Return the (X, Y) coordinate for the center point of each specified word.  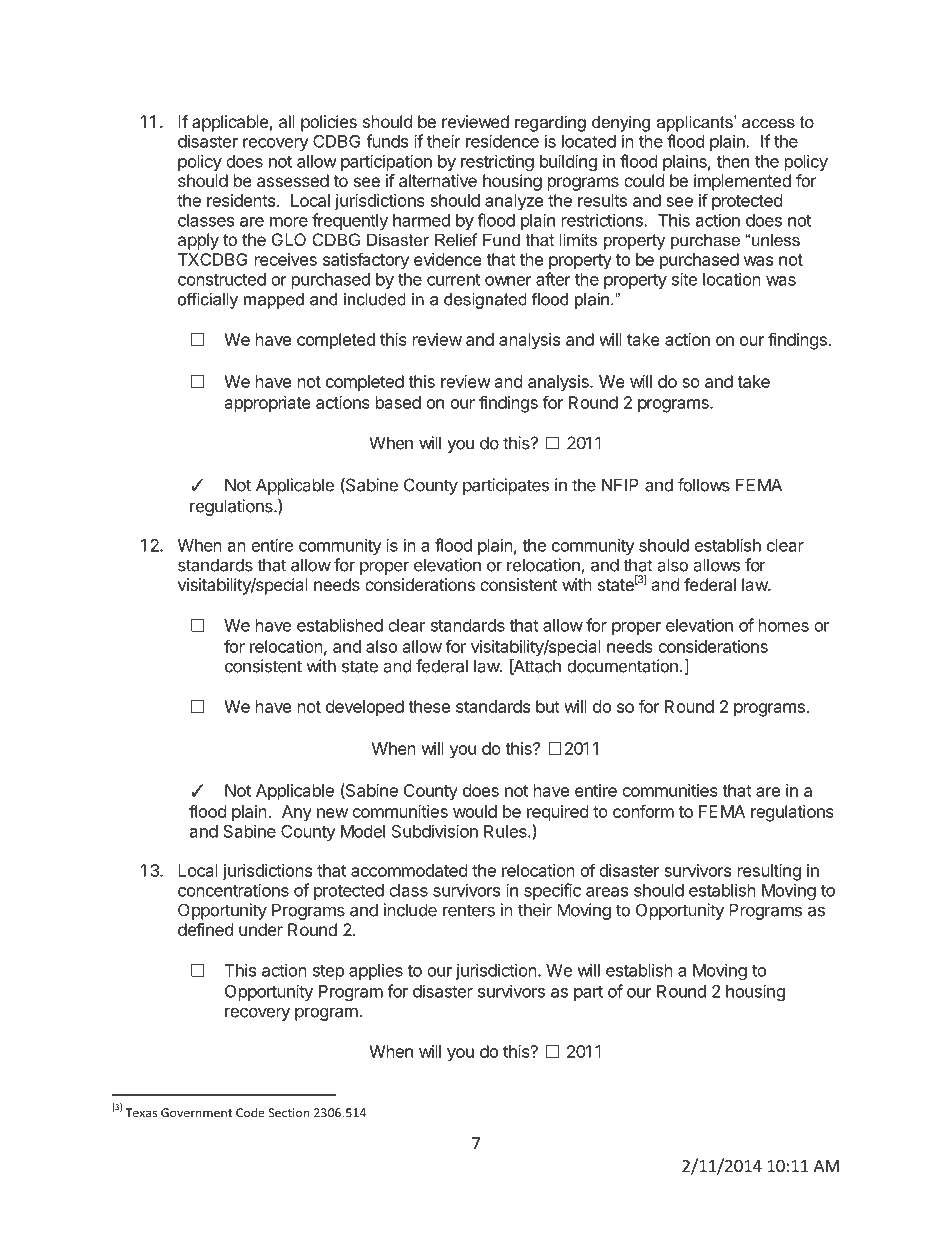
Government (196, 1113)
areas (607, 892)
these (429, 706)
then (732, 161)
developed (365, 708)
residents (242, 200)
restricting (497, 162)
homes (784, 625)
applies (376, 971)
